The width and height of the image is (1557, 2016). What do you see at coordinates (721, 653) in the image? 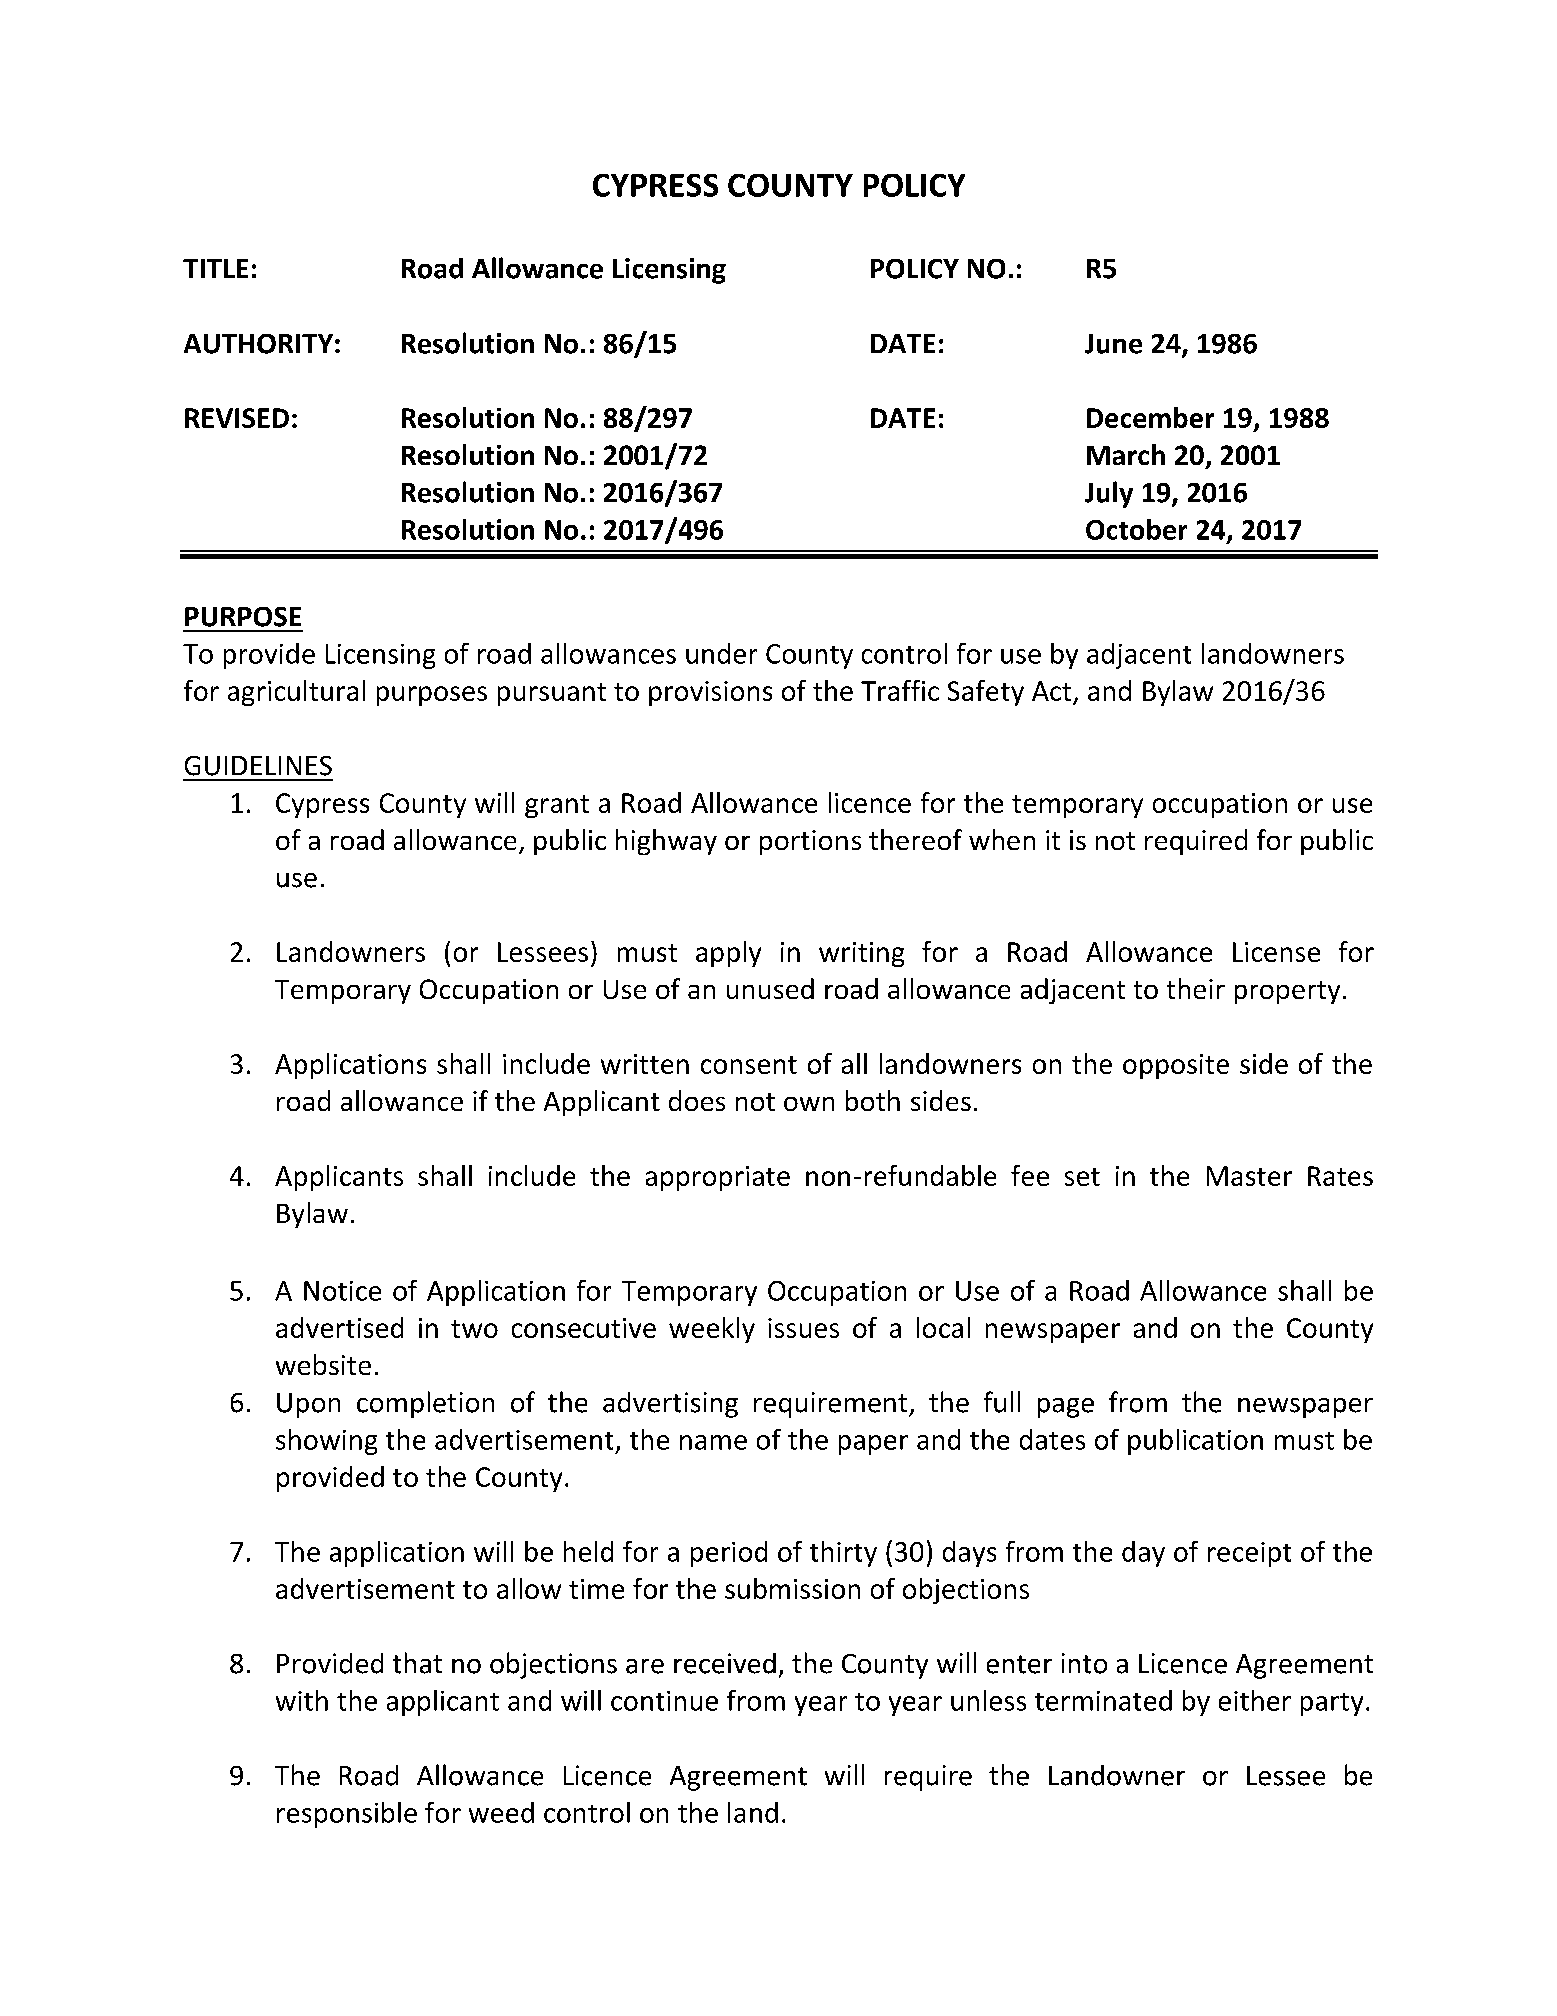
I see `under` at bounding box center [721, 653].
